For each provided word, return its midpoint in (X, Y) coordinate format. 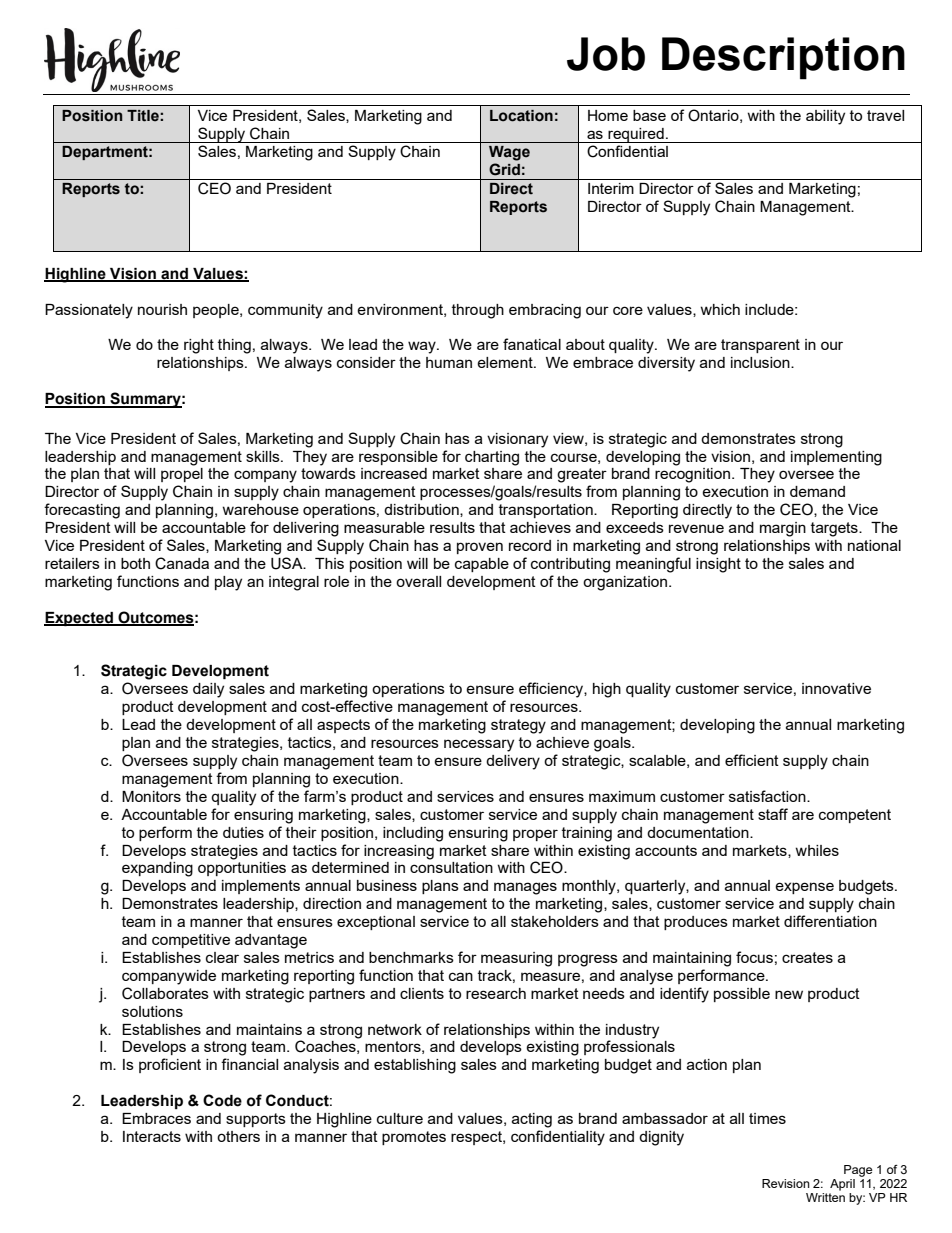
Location (521, 116)
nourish (162, 309)
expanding (157, 869)
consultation (451, 867)
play (228, 583)
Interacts (152, 1136)
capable (482, 565)
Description (783, 58)
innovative (836, 688)
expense (804, 888)
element (506, 362)
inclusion (761, 362)
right (199, 346)
